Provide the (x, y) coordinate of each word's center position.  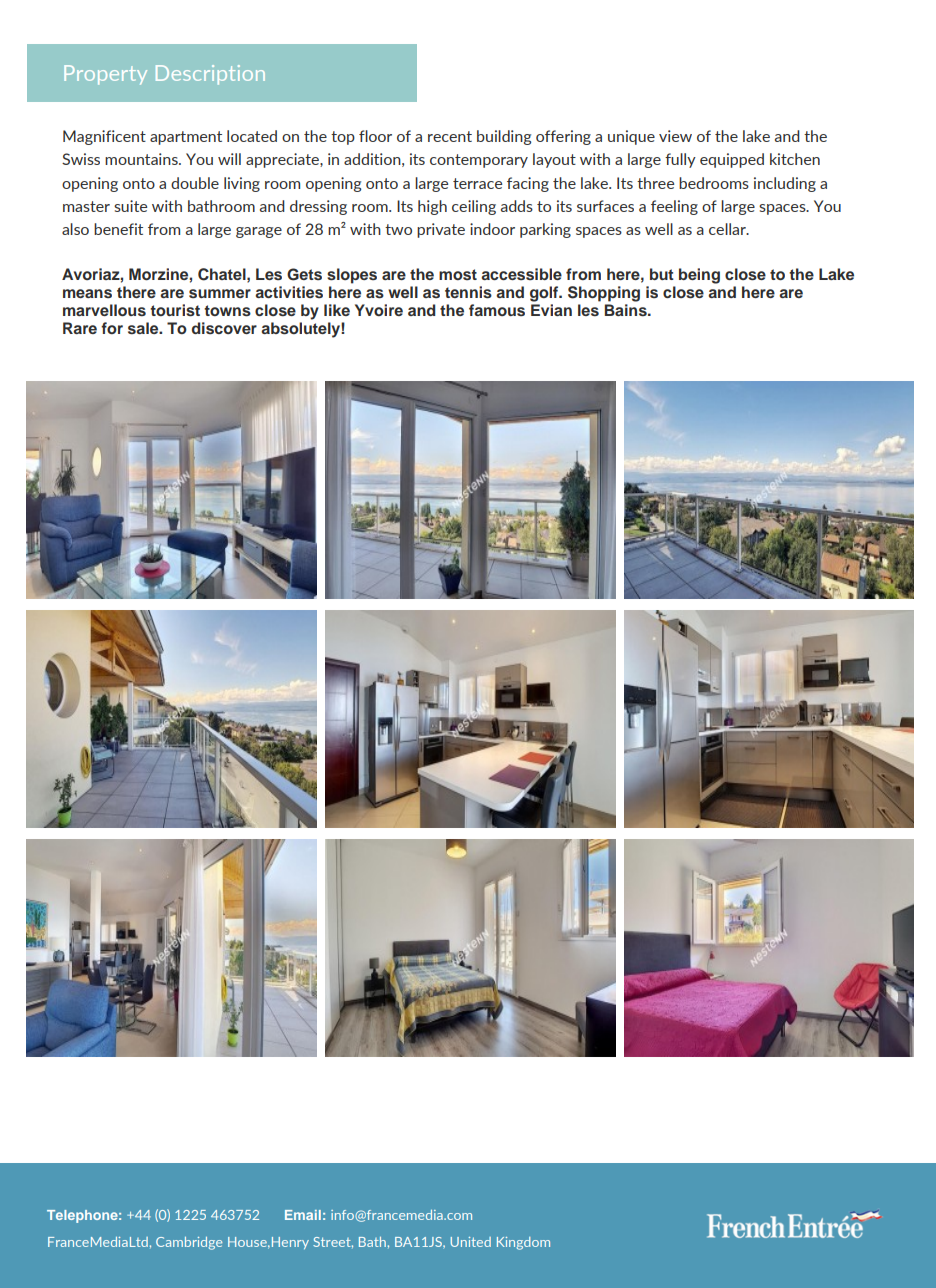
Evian (551, 310)
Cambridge (189, 1243)
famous (497, 310)
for (112, 328)
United (470, 1242)
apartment (186, 138)
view (675, 136)
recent (450, 136)
